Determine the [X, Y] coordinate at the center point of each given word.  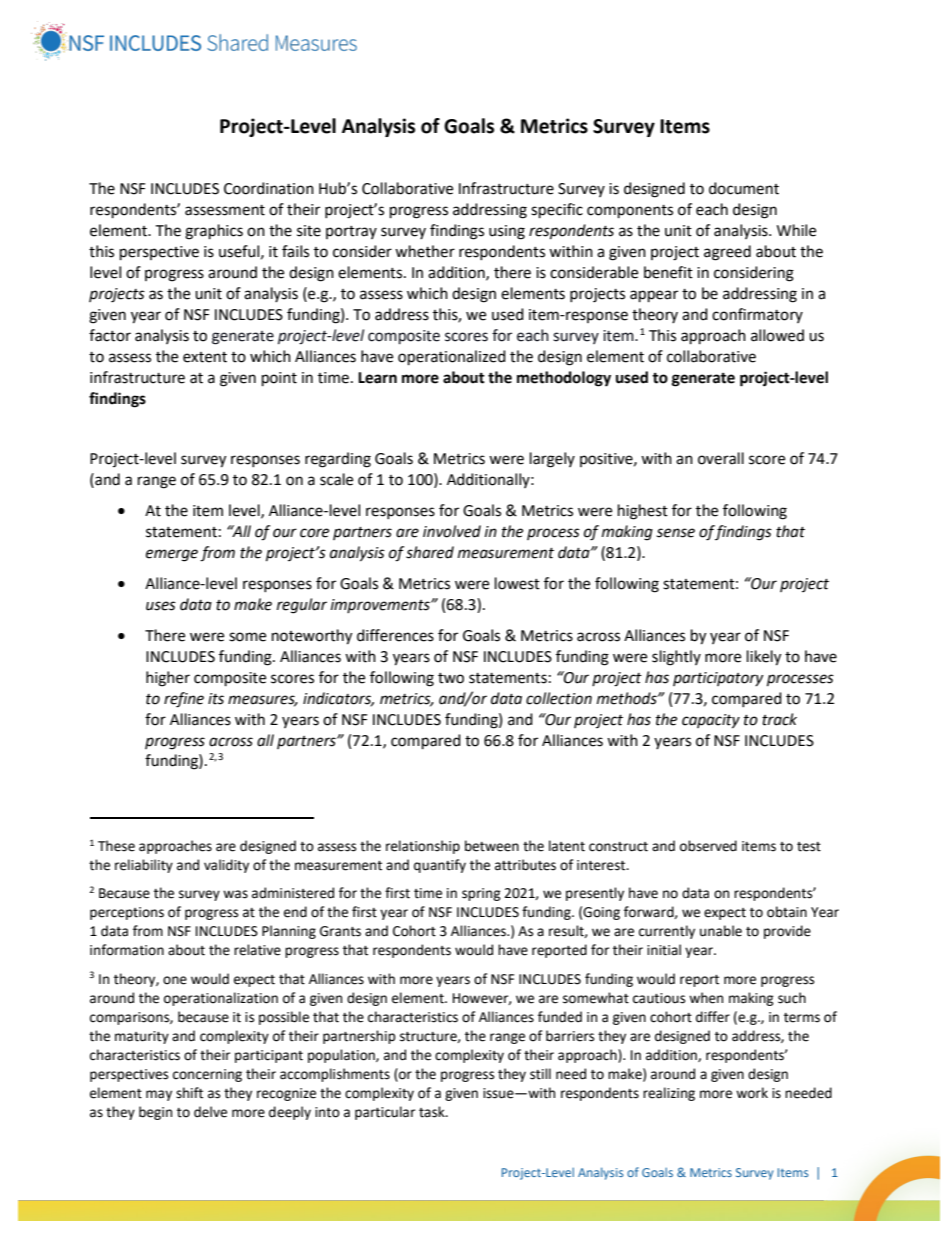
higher [168, 679]
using [507, 232]
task [433, 1112]
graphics [214, 232]
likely [764, 658]
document [744, 188]
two [451, 678]
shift [189, 1093]
